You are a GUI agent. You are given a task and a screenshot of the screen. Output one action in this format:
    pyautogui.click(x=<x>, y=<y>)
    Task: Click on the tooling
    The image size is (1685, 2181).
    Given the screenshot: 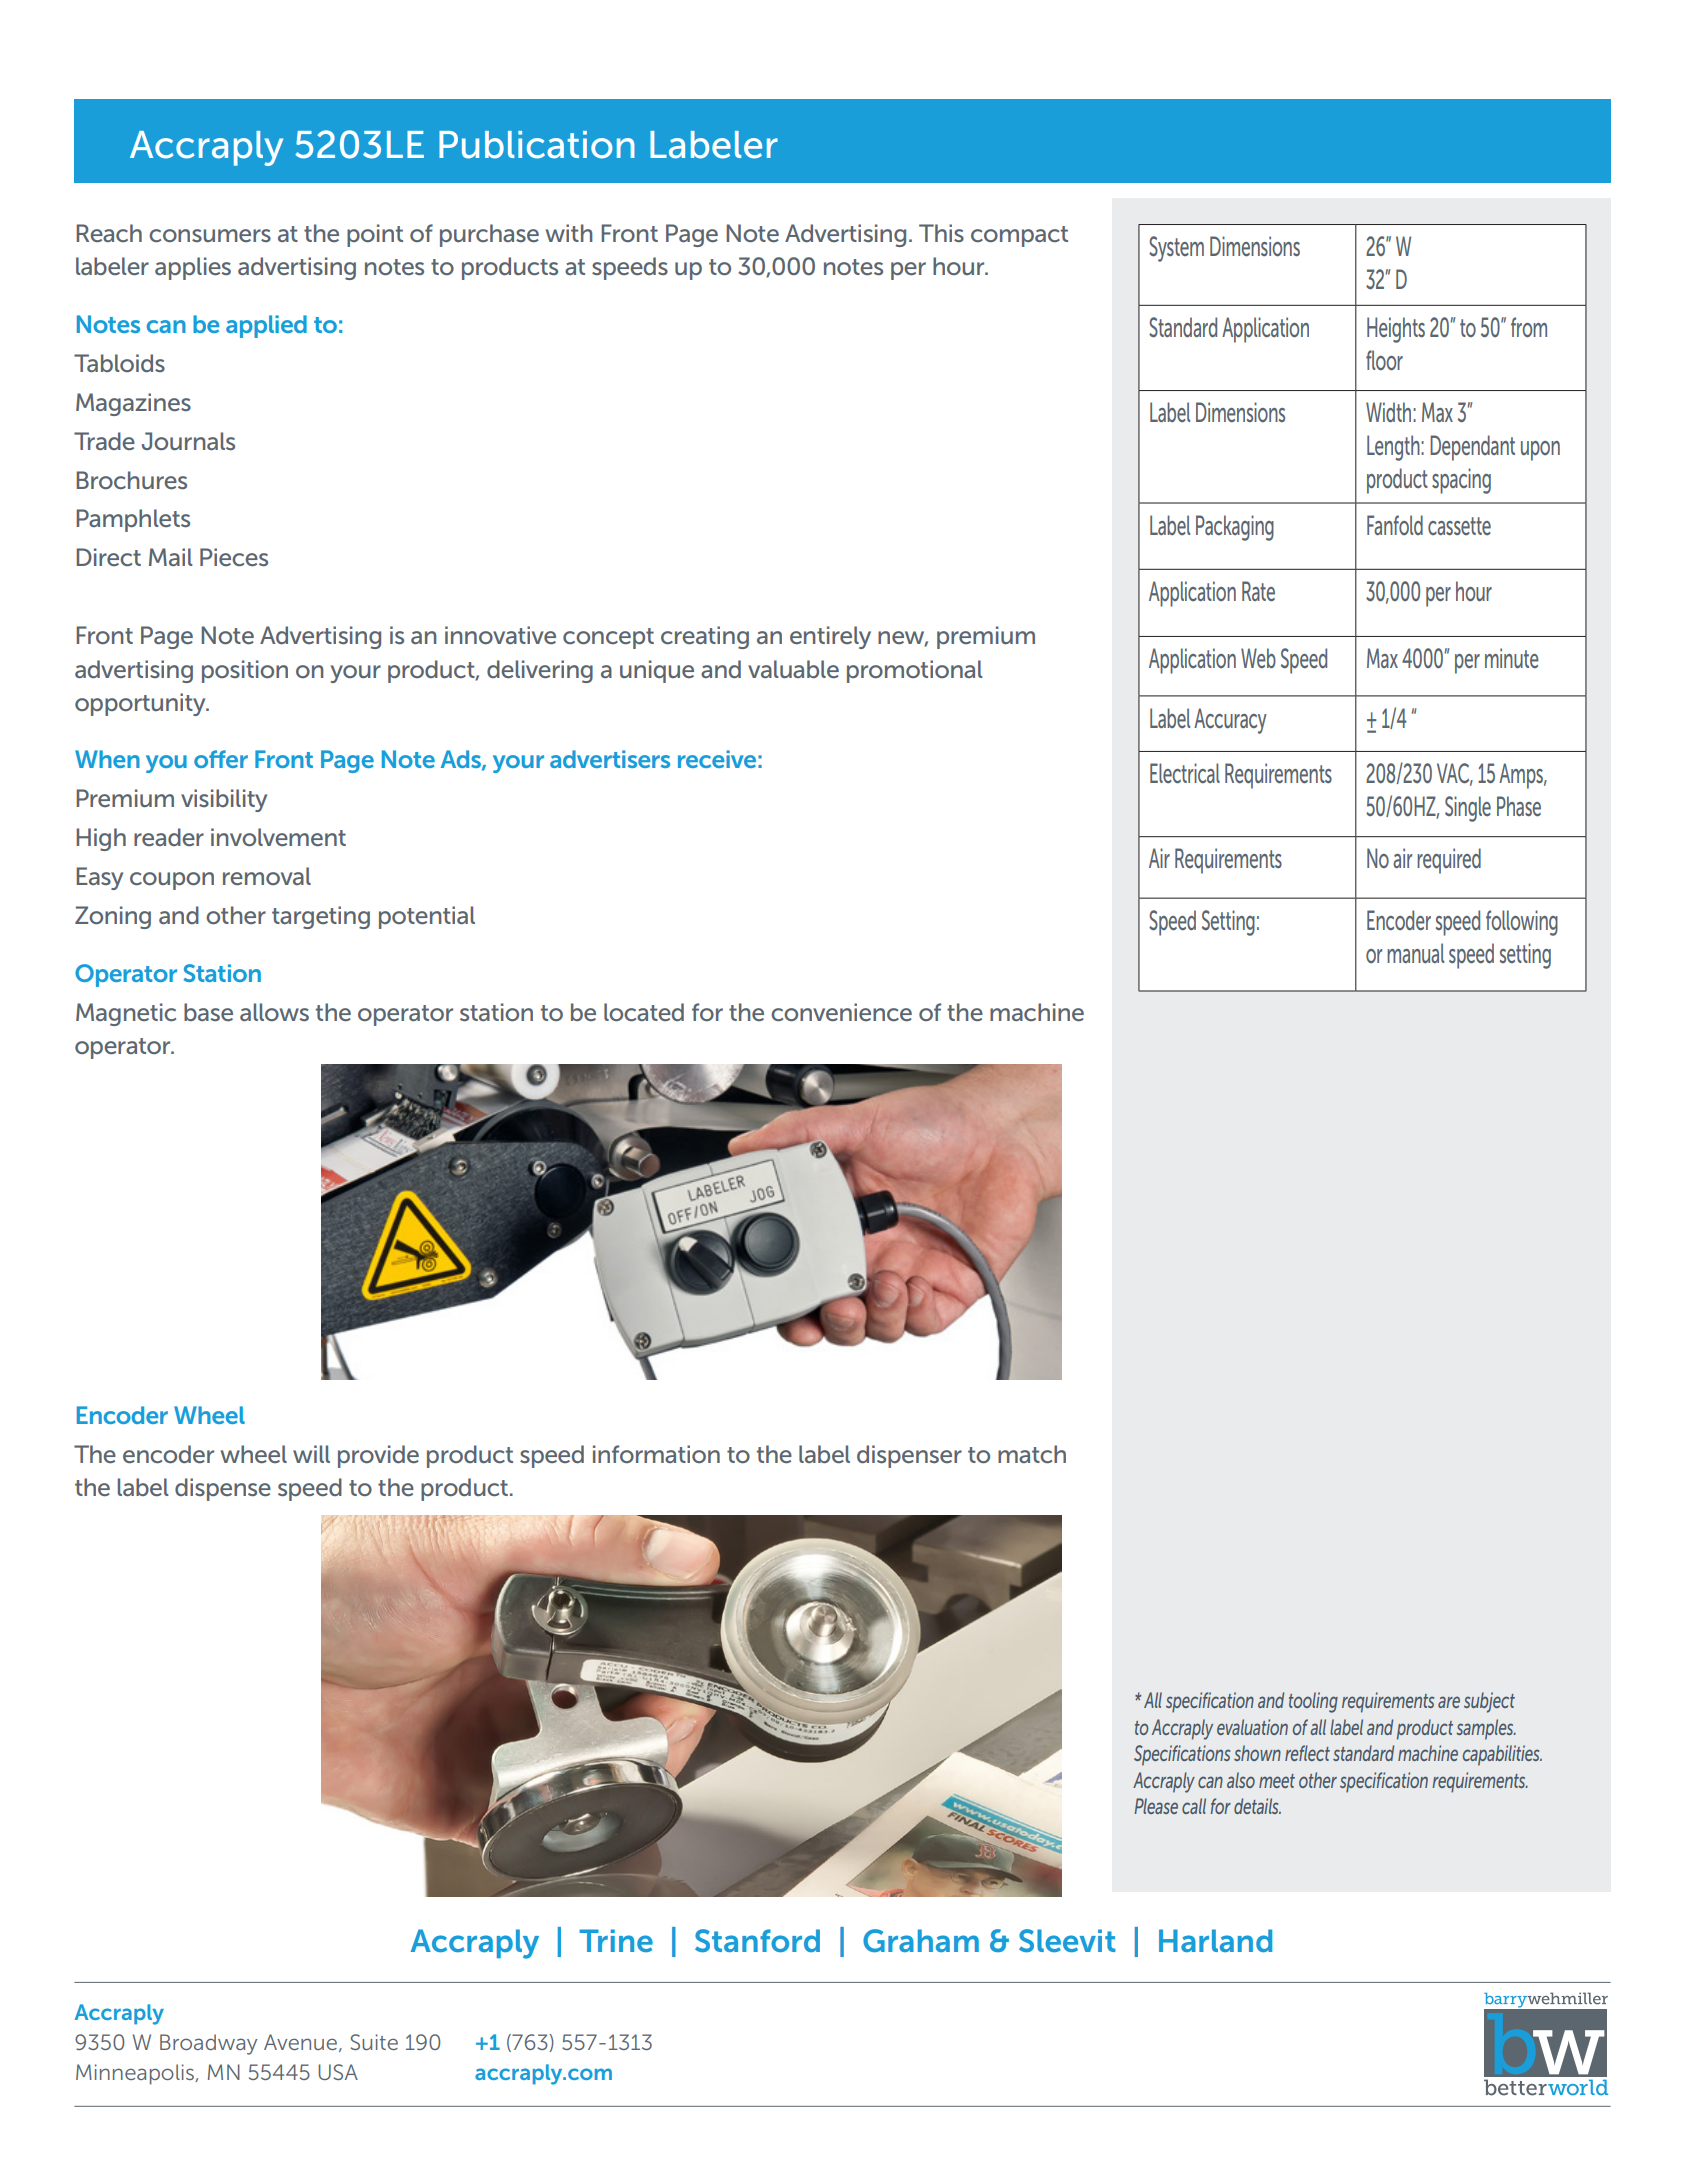 What is the action you would take?
    pyautogui.click(x=1313, y=1702)
